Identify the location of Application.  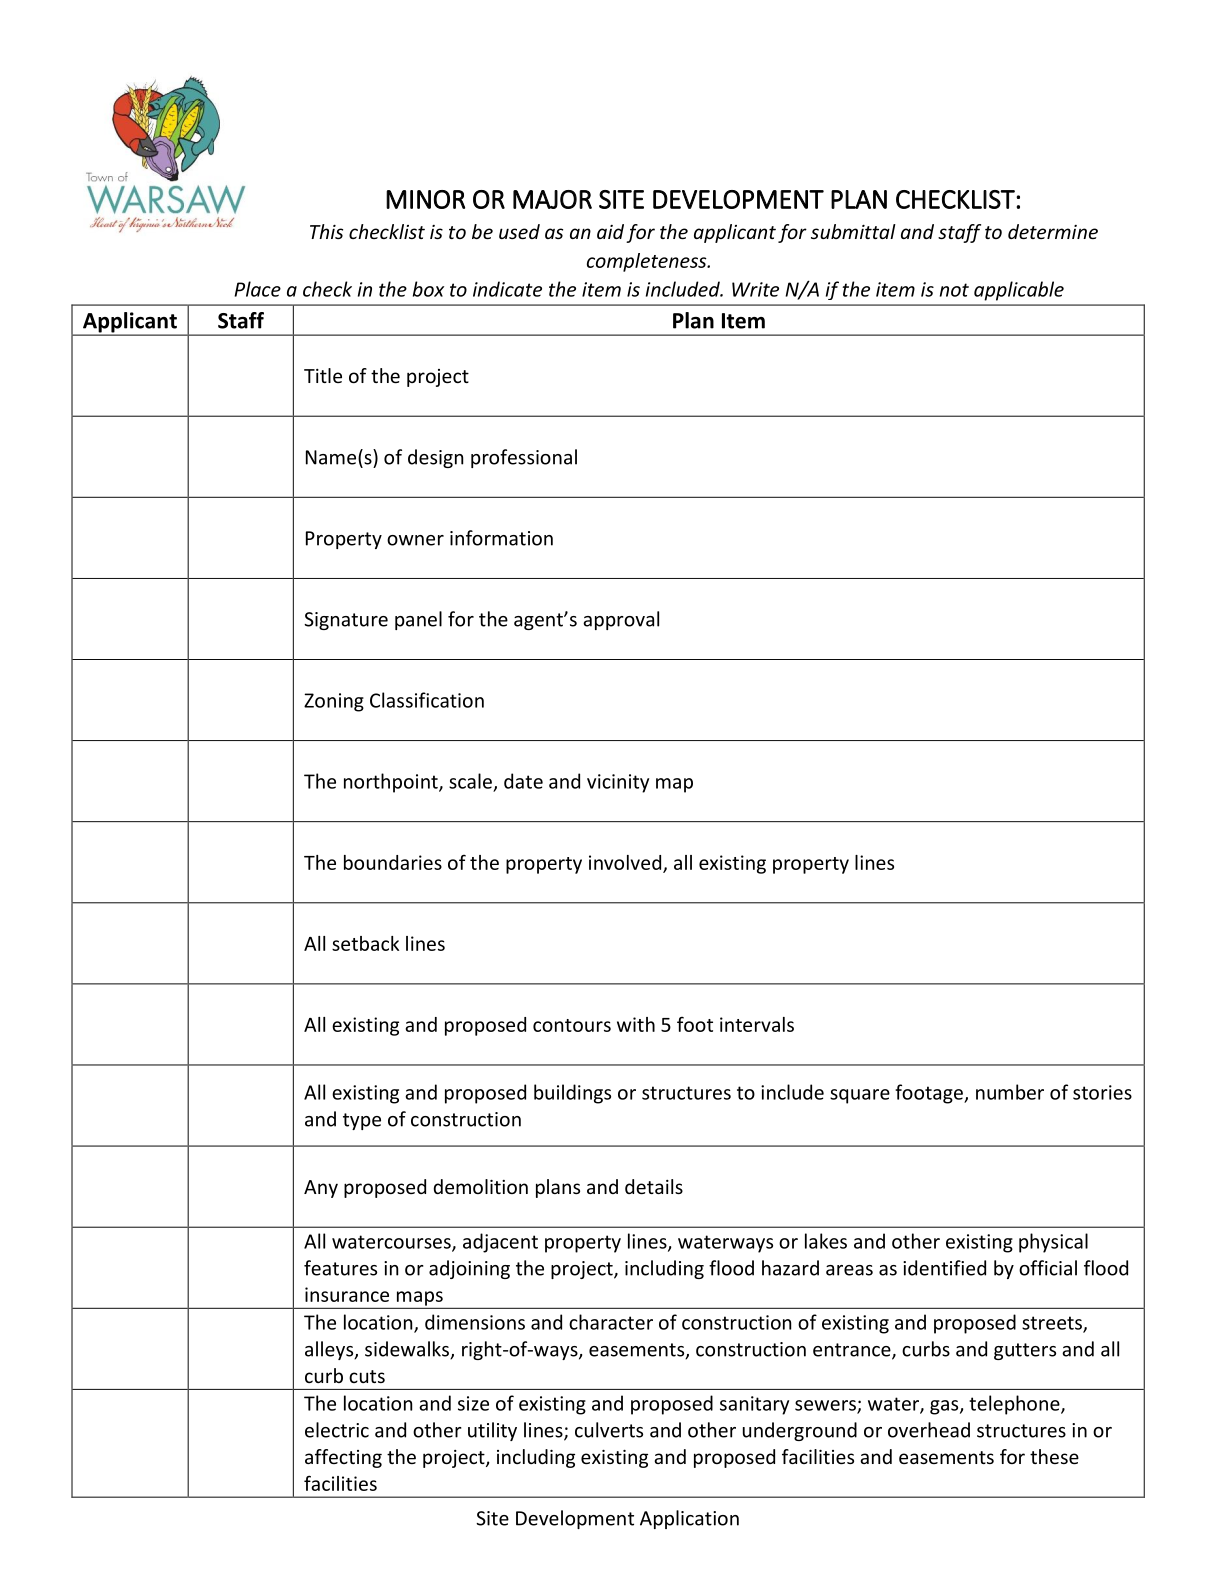
(689, 1519).
